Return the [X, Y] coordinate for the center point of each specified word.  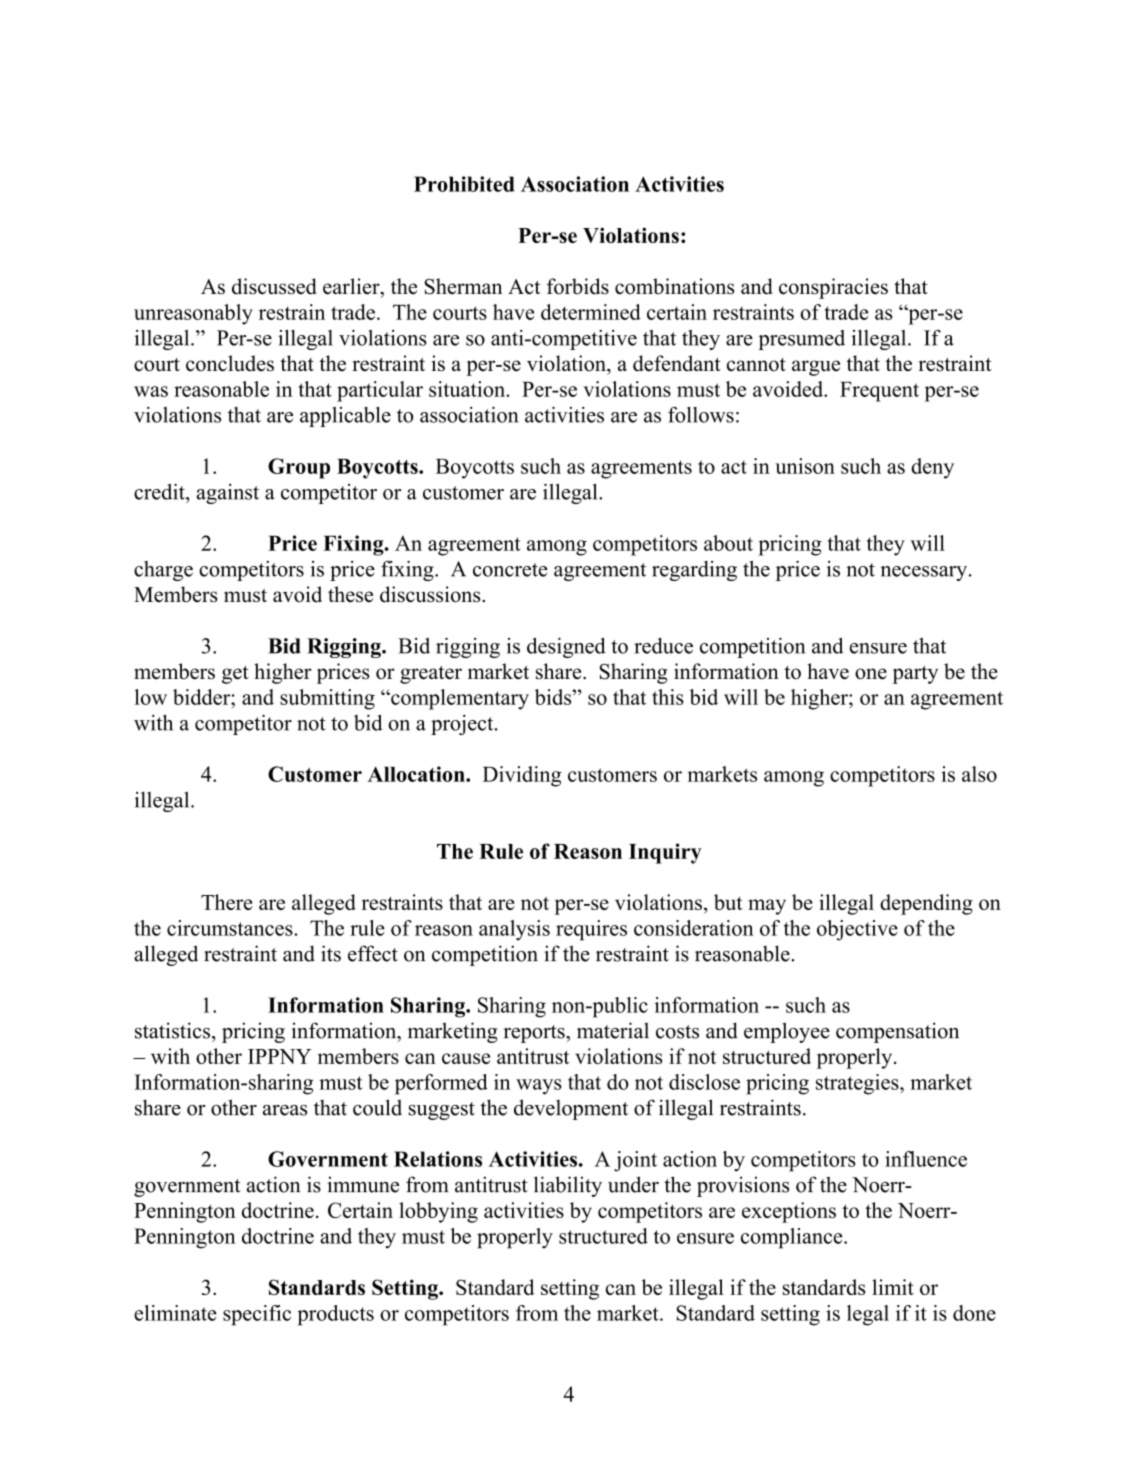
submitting [327, 699]
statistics [174, 1030]
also [979, 774]
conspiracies [833, 288]
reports [535, 1034]
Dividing [522, 776]
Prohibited [464, 184]
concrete [510, 570]
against [228, 494]
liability [568, 1186]
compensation [897, 1032]
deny [932, 468]
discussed [274, 286]
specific [257, 1315]
